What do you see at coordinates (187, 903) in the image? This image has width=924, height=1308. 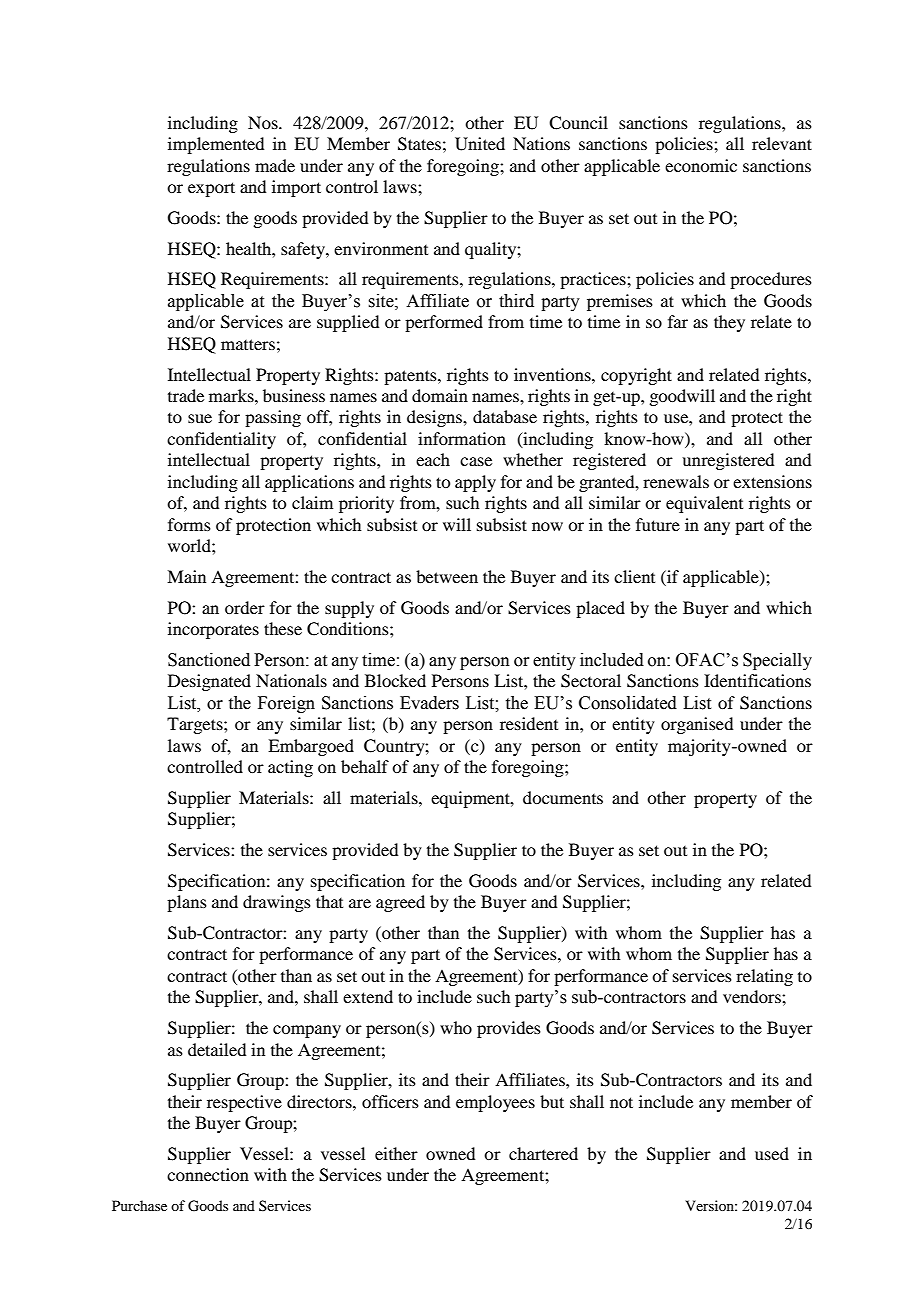 I see `plans` at bounding box center [187, 903].
